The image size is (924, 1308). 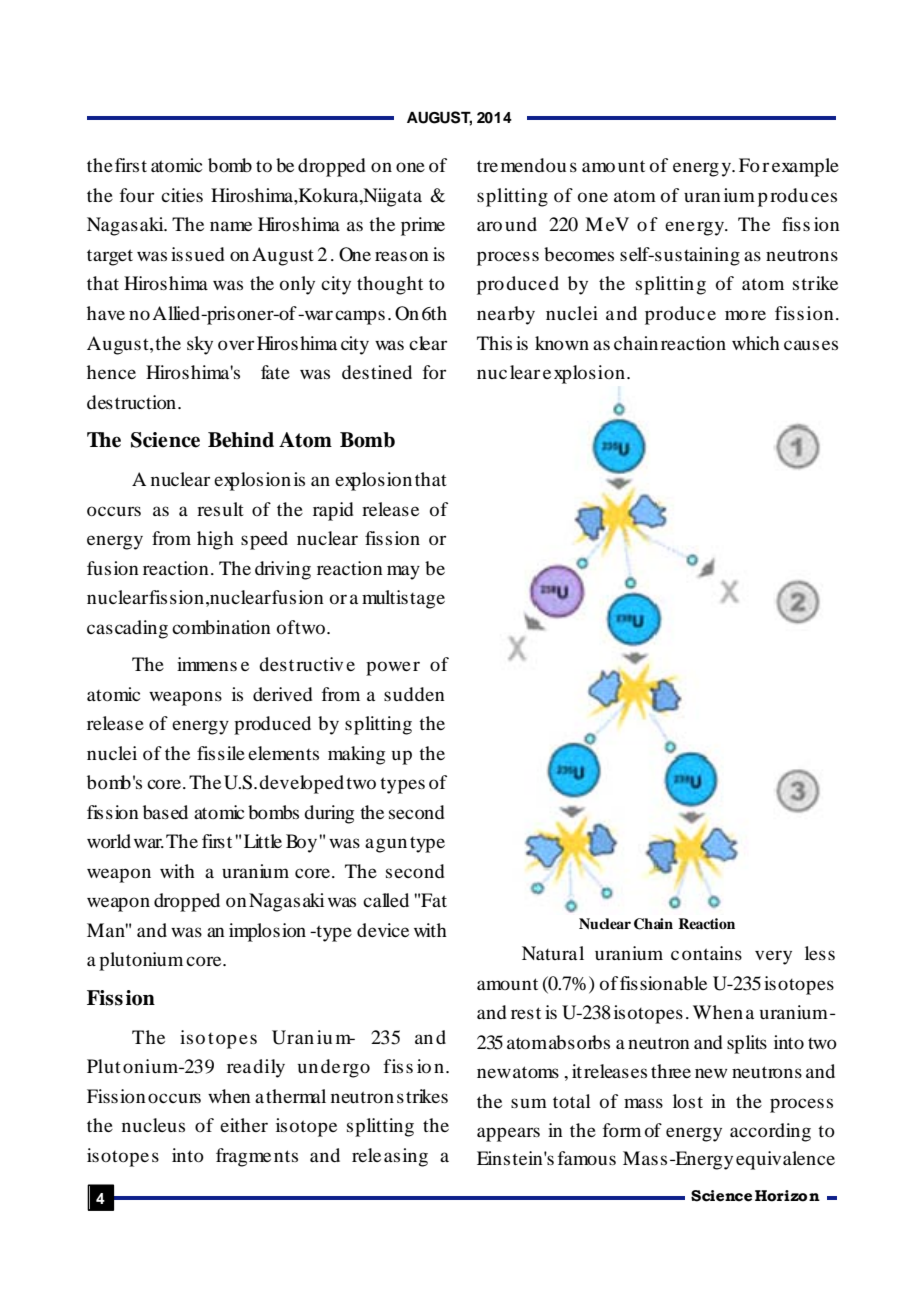 I want to click on power, so click(x=393, y=668).
